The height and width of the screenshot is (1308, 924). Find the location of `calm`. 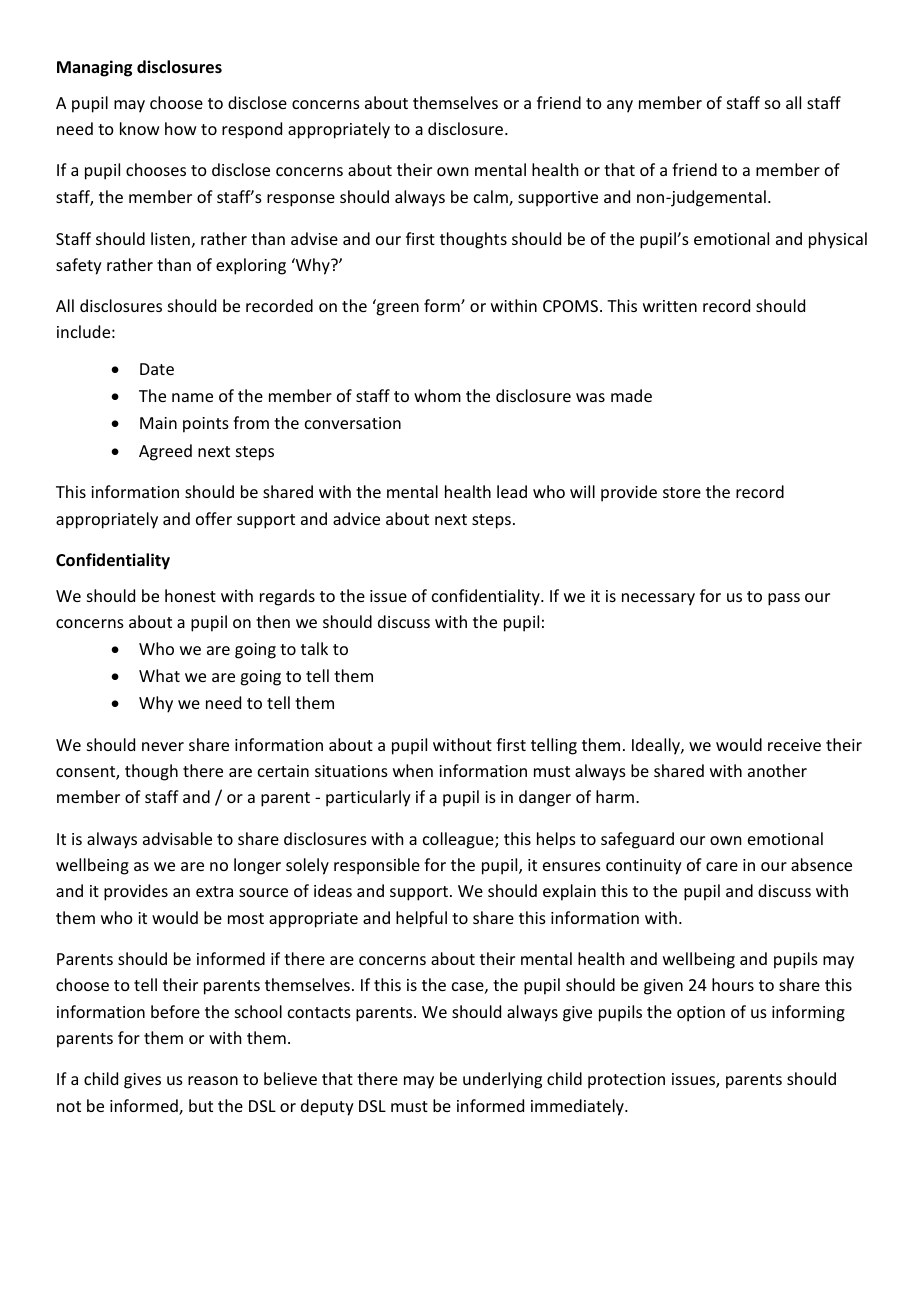

calm is located at coordinates (492, 198).
